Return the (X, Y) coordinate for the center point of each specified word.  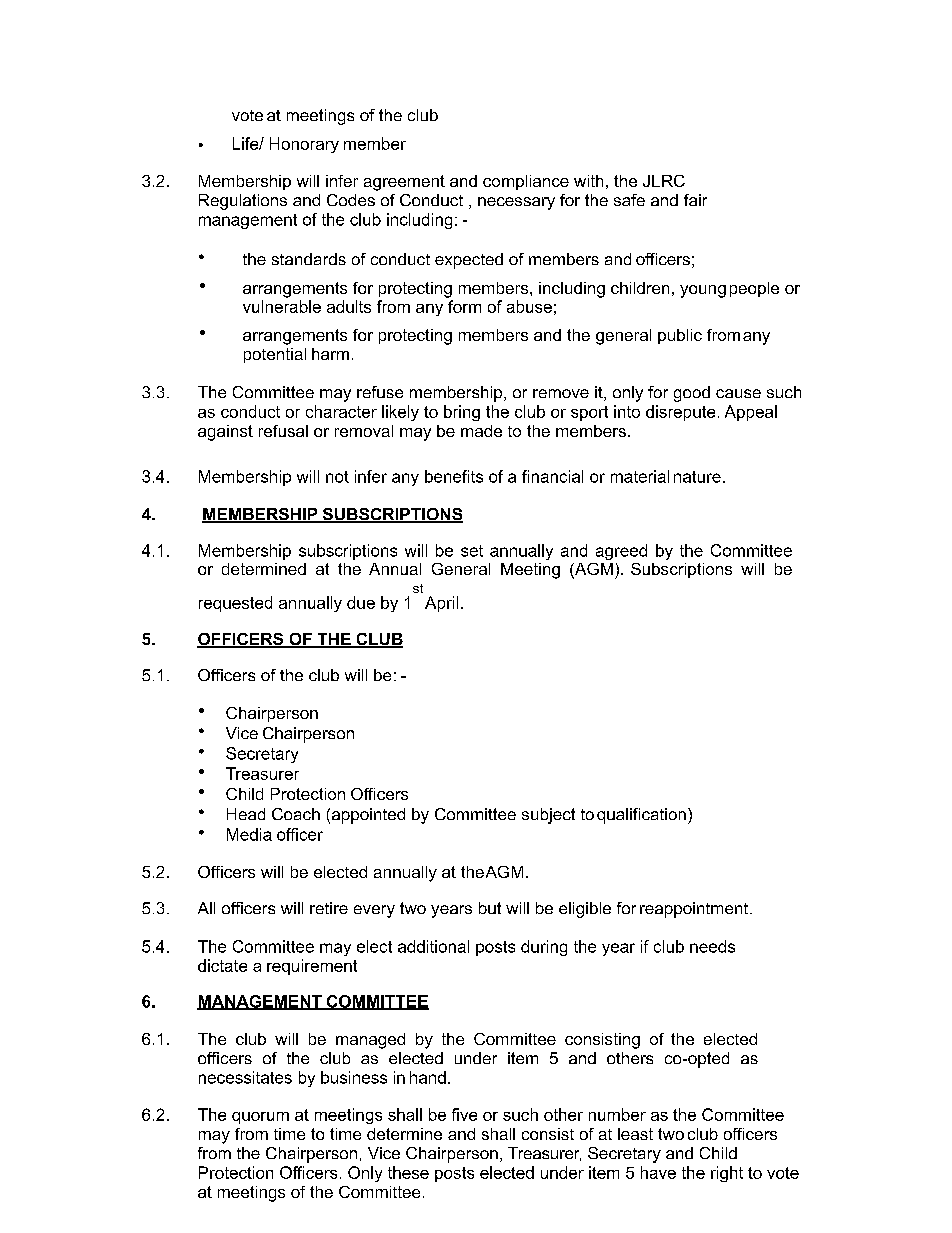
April (441, 604)
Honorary (304, 145)
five (464, 1114)
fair (695, 200)
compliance (526, 182)
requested (235, 604)
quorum (260, 1118)
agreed (621, 552)
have (658, 1172)
